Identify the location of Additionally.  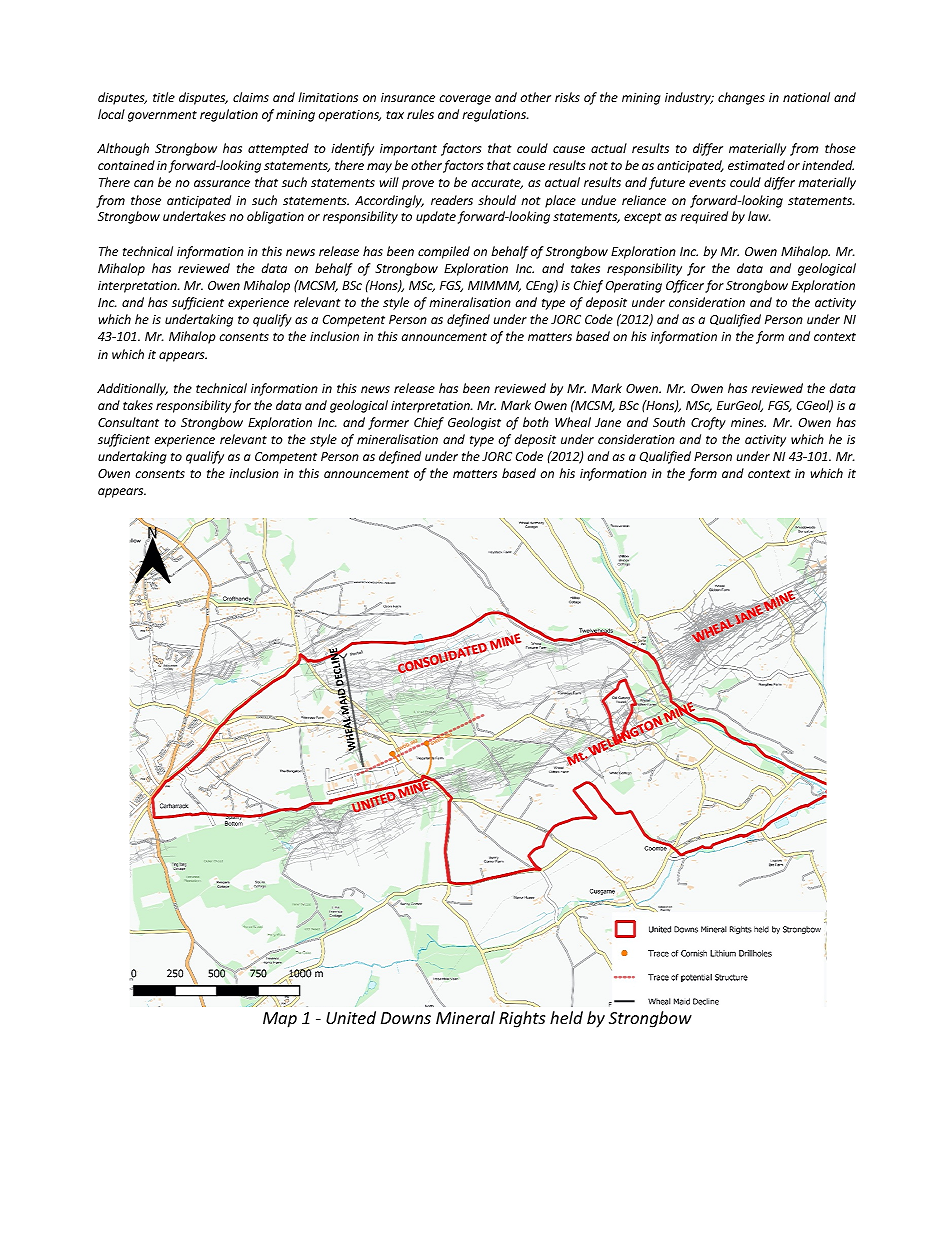
(132, 389).
